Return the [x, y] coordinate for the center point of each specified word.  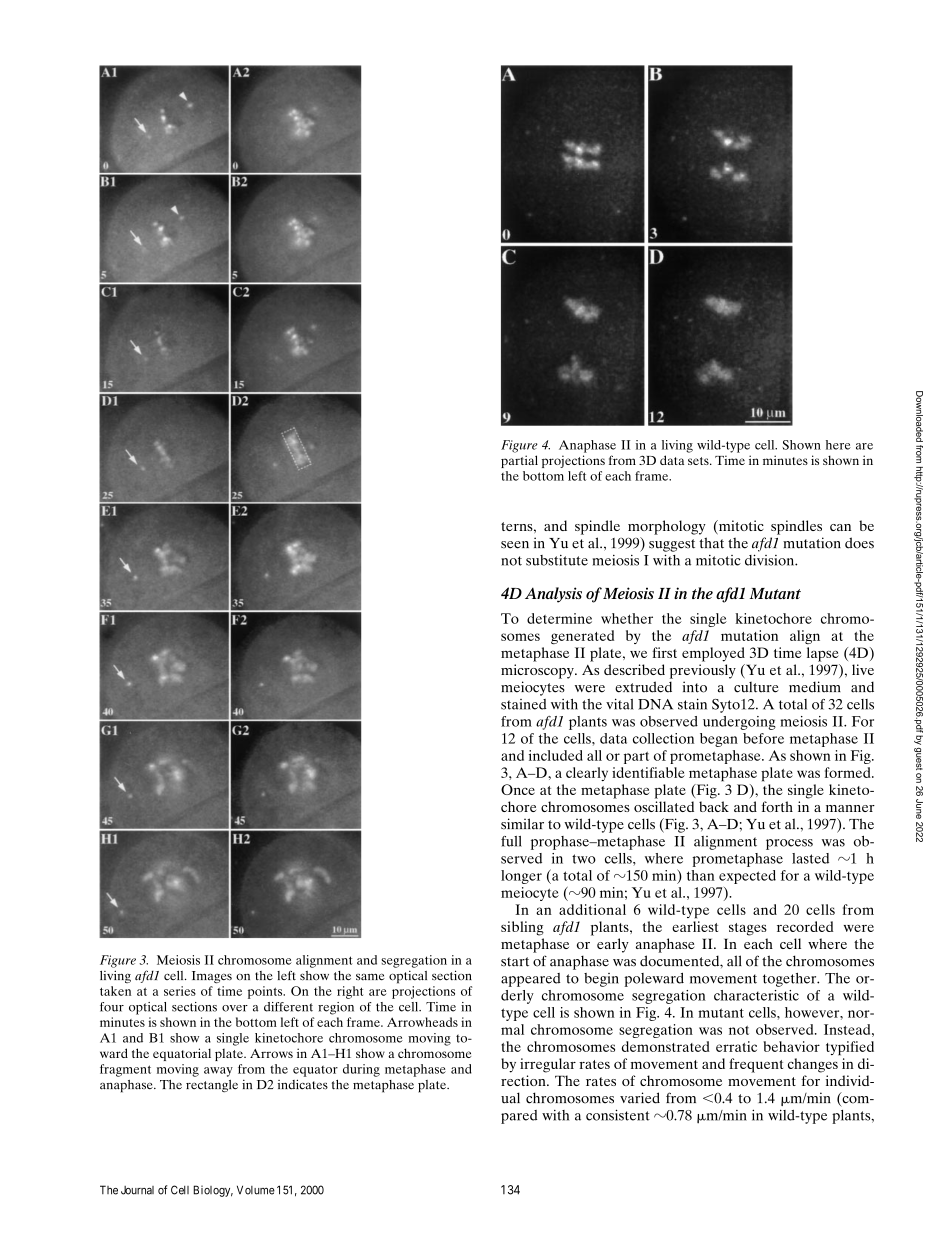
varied [640, 1098]
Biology [213, 1191]
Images [212, 977]
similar [522, 824]
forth [777, 806]
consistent [618, 1115]
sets [699, 461]
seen [515, 545]
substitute [557, 560]
